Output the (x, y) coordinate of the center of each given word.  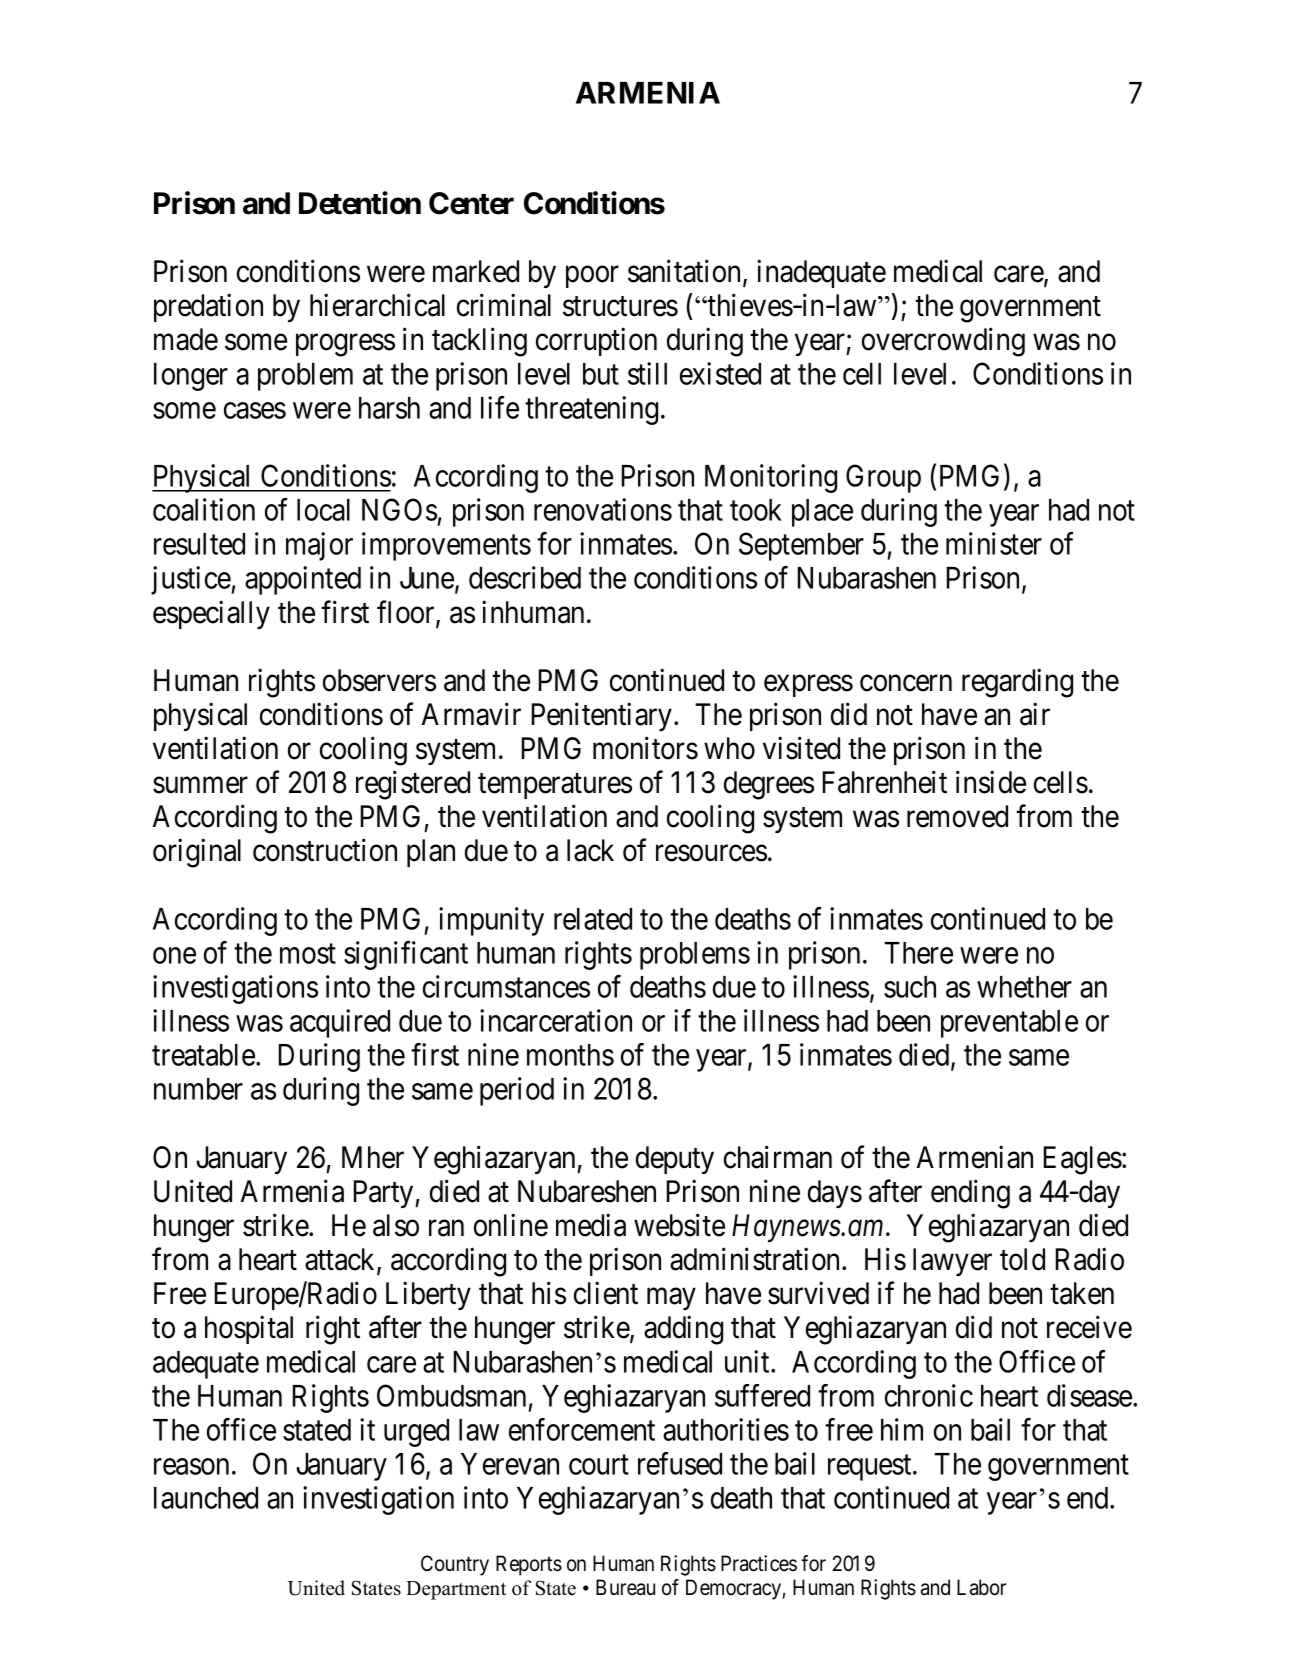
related (593, 919)
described (525, 577)
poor (592, 277)
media (591, 1225)
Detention (360, 203)
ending (970, 1194)
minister (994, 543)
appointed (303, 580)
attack (341, 1260)
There (918, 953)
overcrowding (943, 342)
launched (206, 1498)
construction (325, 850)
